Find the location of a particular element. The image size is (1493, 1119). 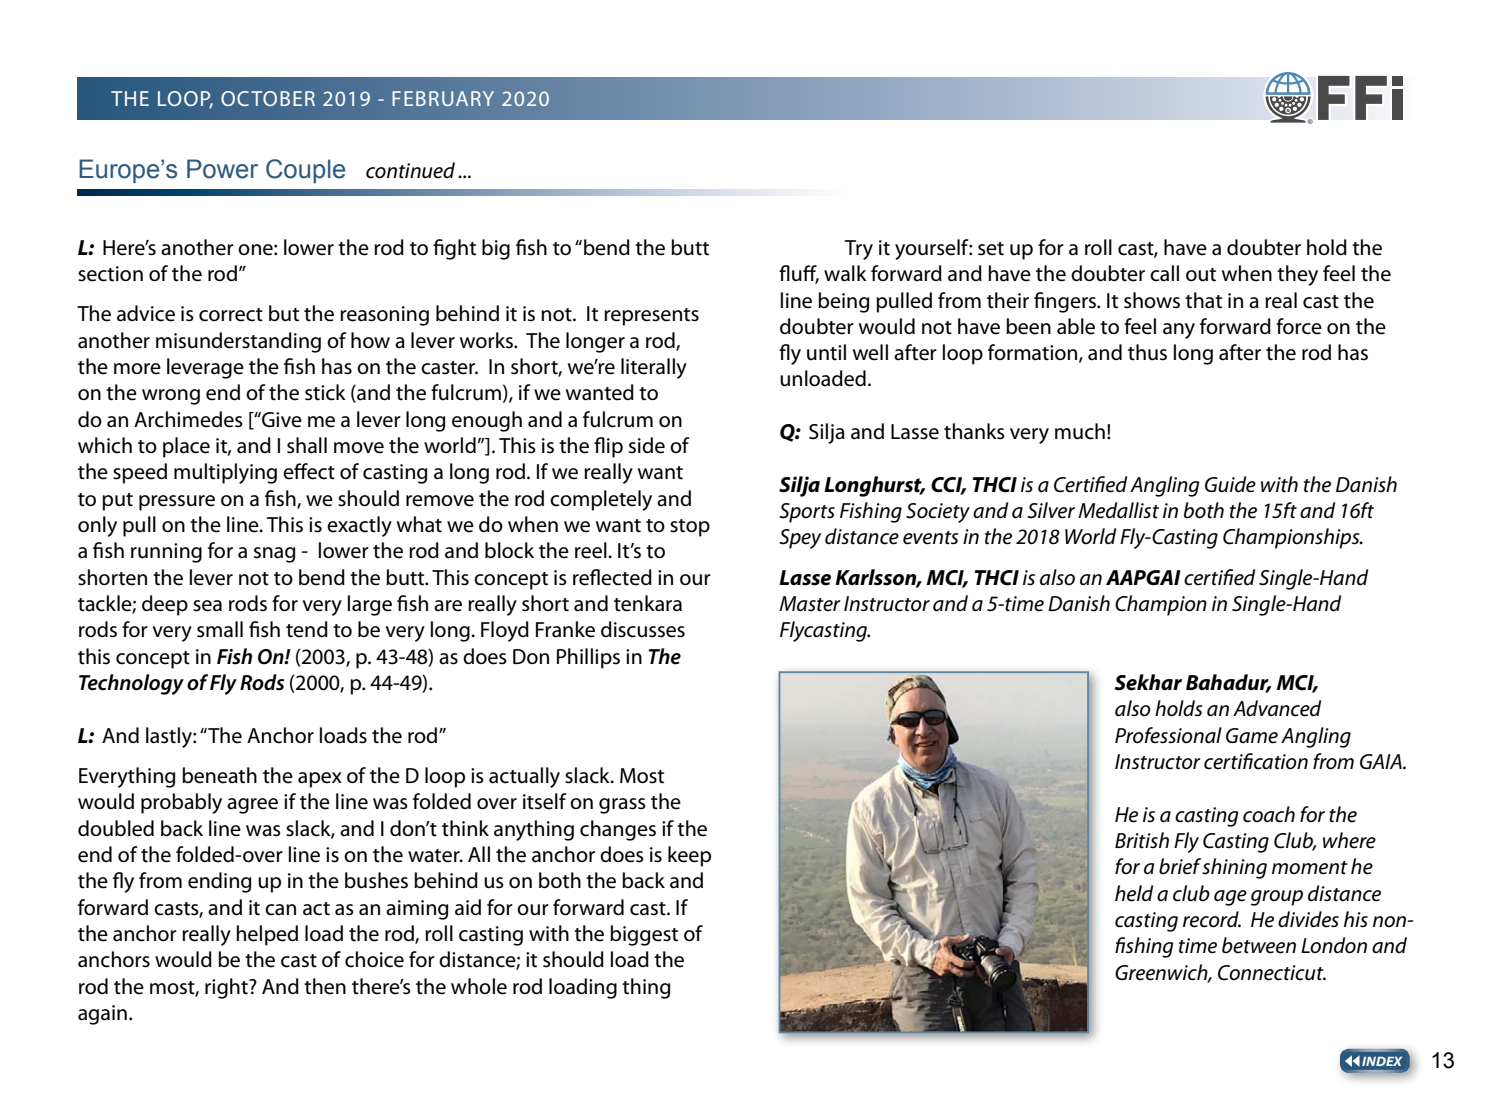

Connecticut is located at coordinates (1272, 973).
